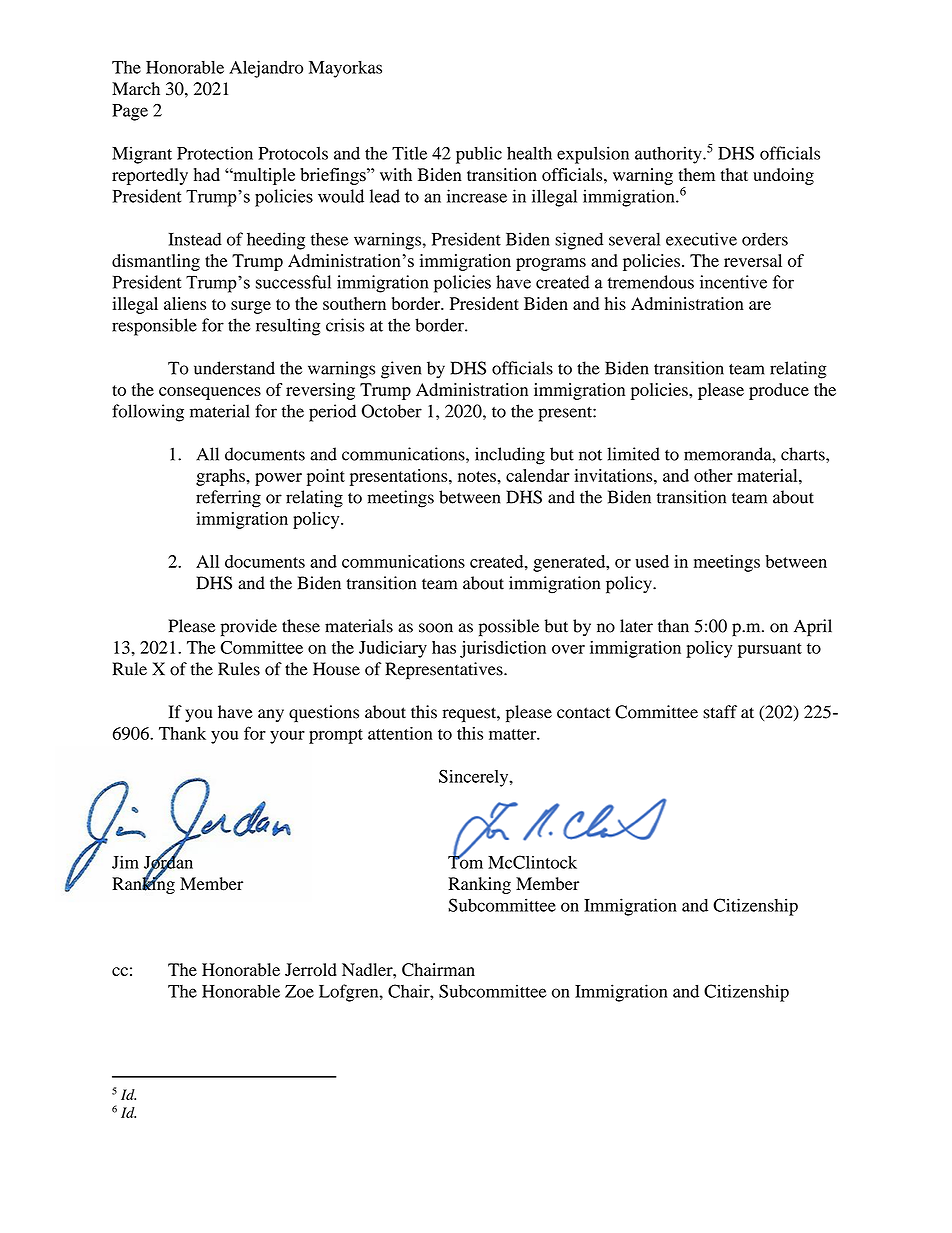 The height and width of the document is (1233, 952). I want to click on notes, so click(478, 476).
